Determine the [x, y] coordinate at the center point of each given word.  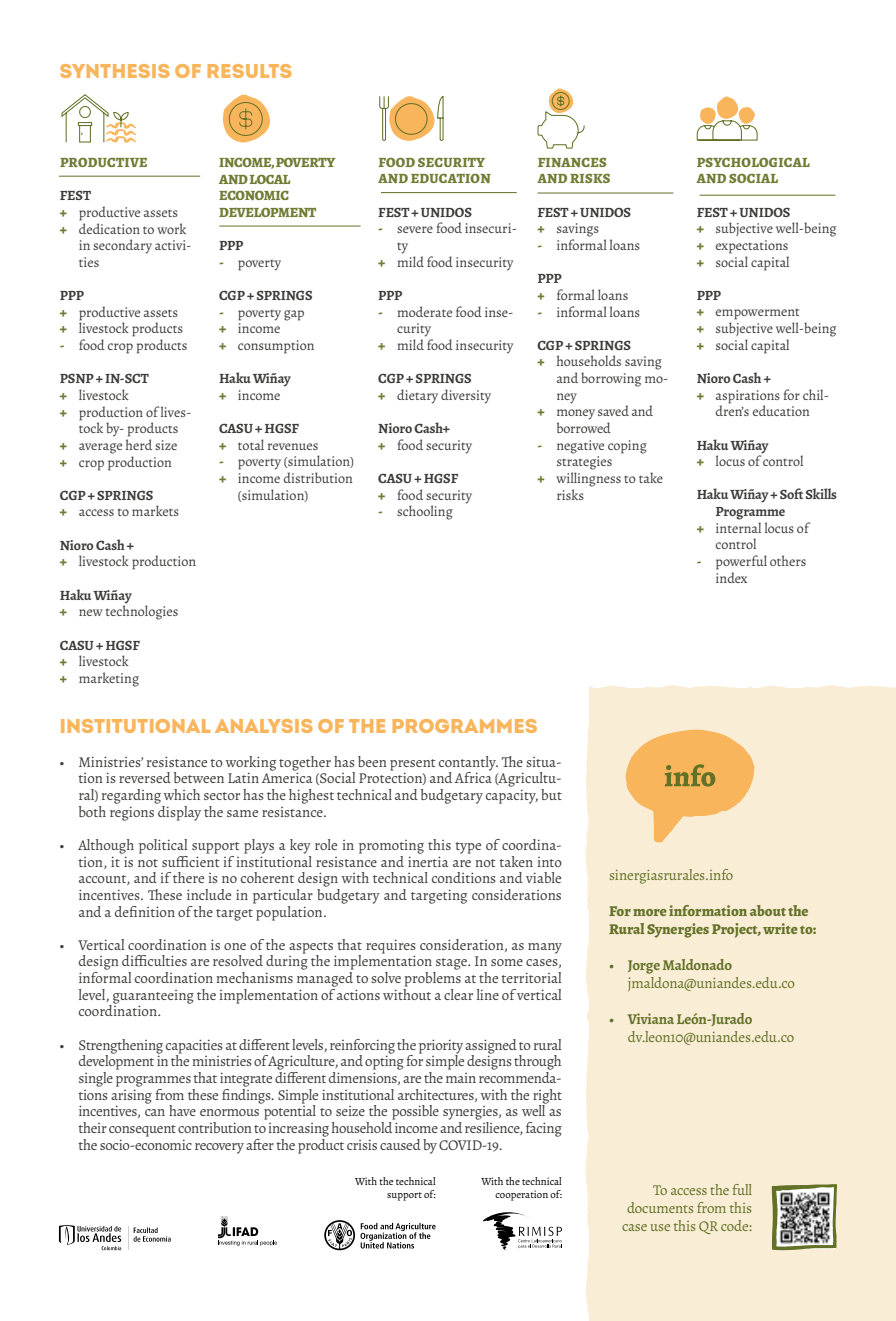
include [209, 894]
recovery [219, 1148]
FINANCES [572, 162]
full [742, 1189]
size [166, 445]
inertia [428, 861]
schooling [425, 512]
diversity [466, 396]
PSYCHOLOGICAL [753, 162]
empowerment [757, 314]
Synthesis [115, 71]
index [731, 577]
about [768, 910]
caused [400, 1144]
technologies [142, 611]
